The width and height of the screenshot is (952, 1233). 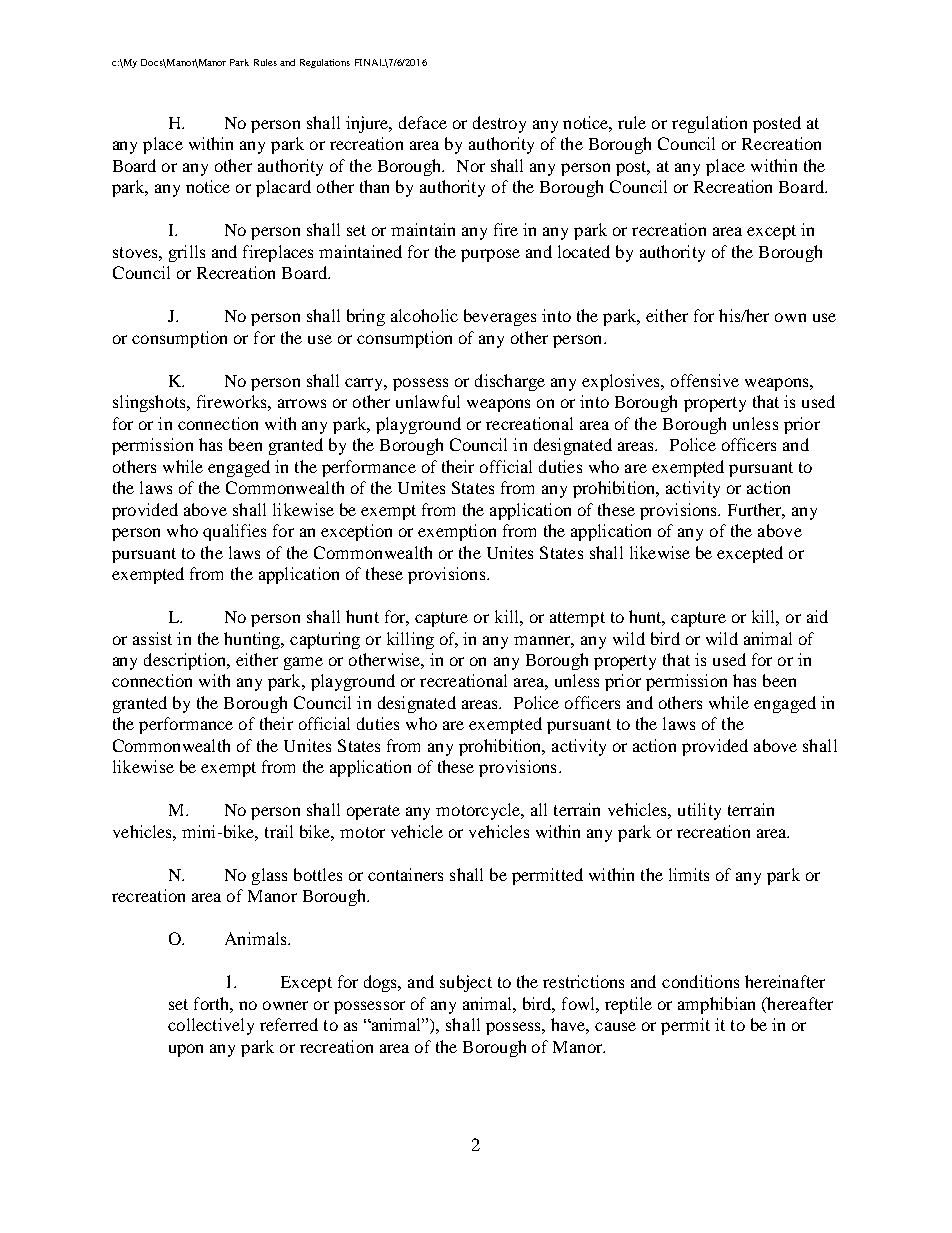 I want to click on collectively, so click(x=211, y=1026).
